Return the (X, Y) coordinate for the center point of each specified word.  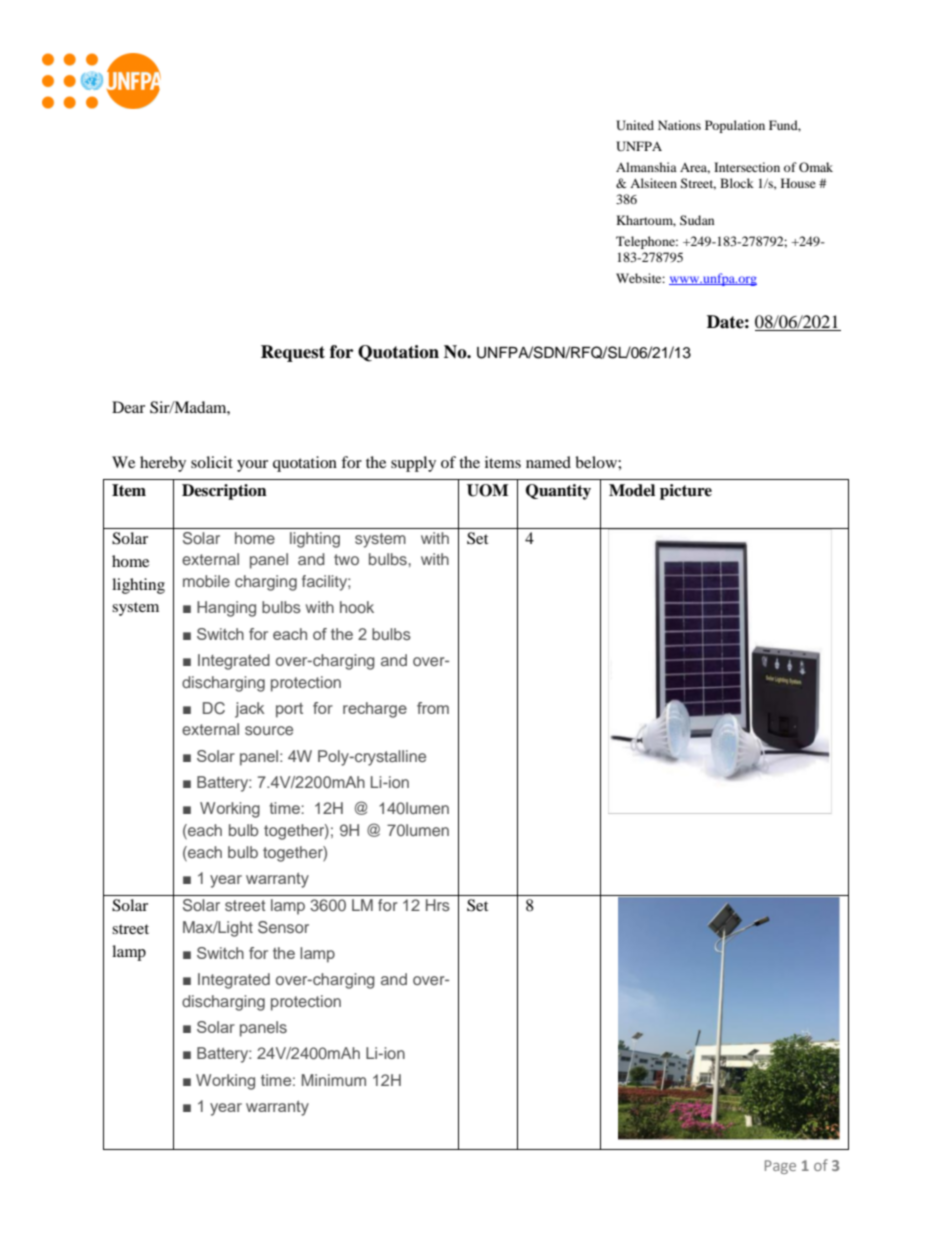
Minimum (334, 1080)
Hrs (438, 905)
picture (686, 492)
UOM (487, 490)
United (635, 125)
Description (224, 492)
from (433, 708)
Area (695, 168)
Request (293, 353)
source (269, 730)
